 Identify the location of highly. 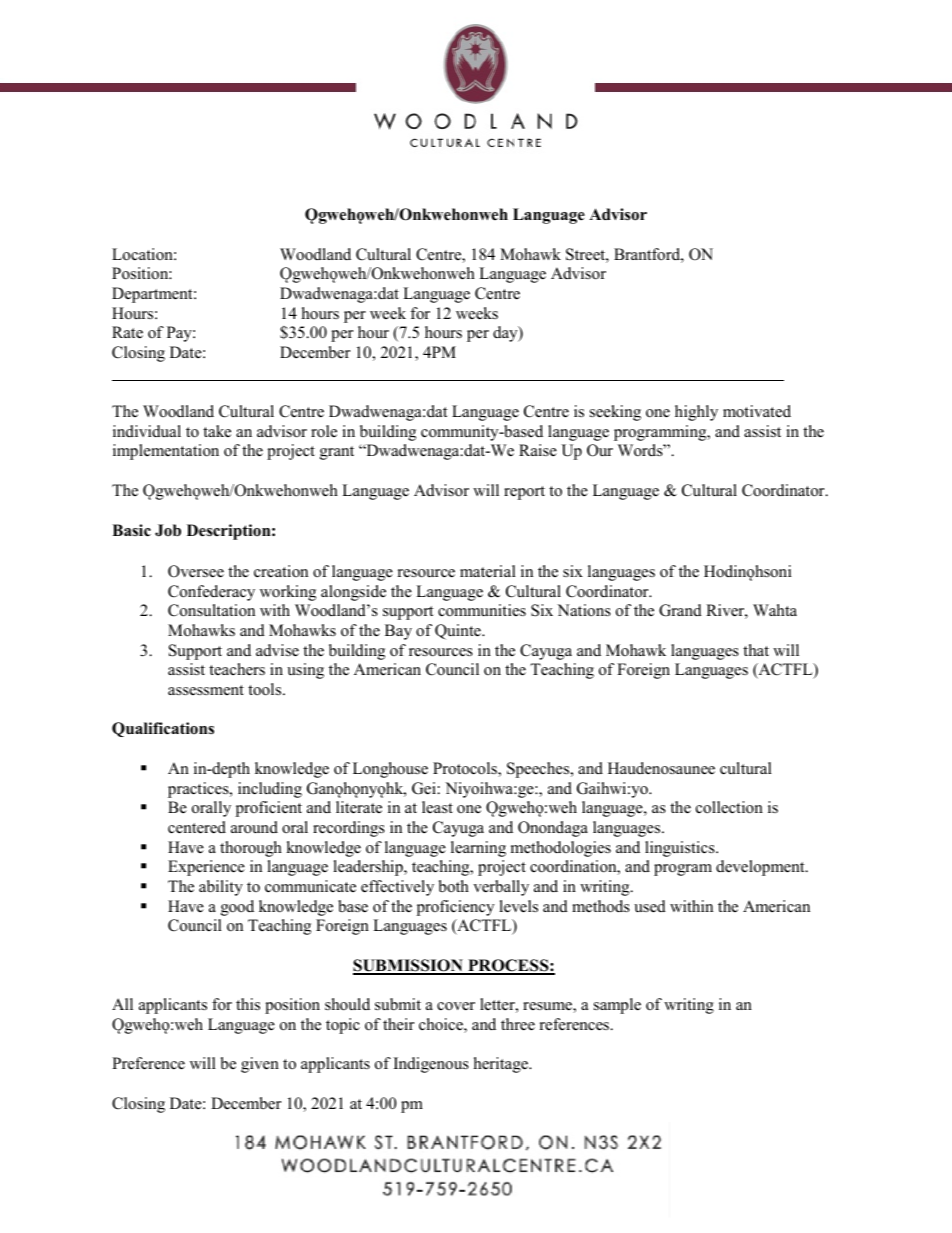
(696, 413).
